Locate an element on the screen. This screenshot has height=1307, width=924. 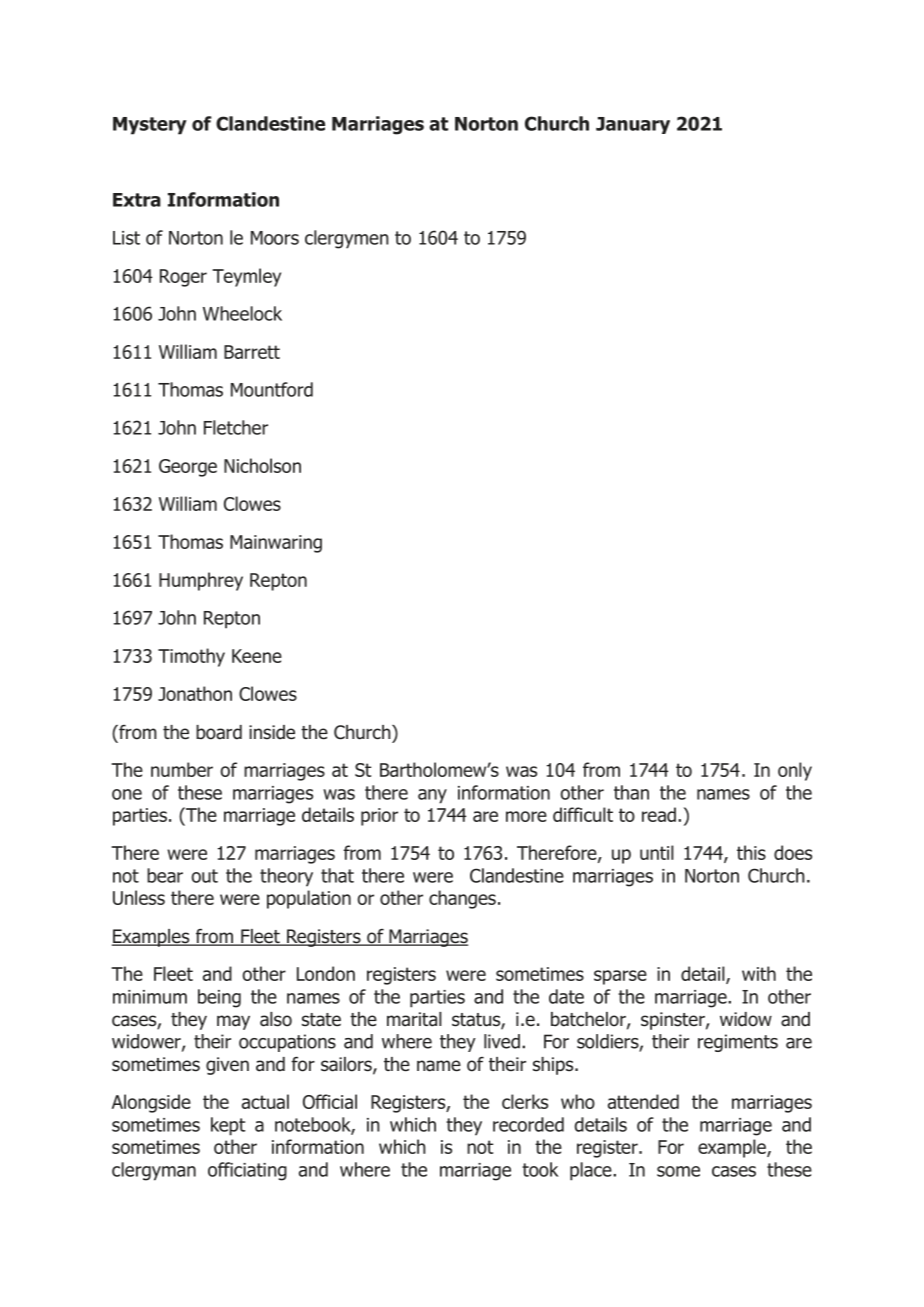
Timothy is located at coordinates (191, 657).
